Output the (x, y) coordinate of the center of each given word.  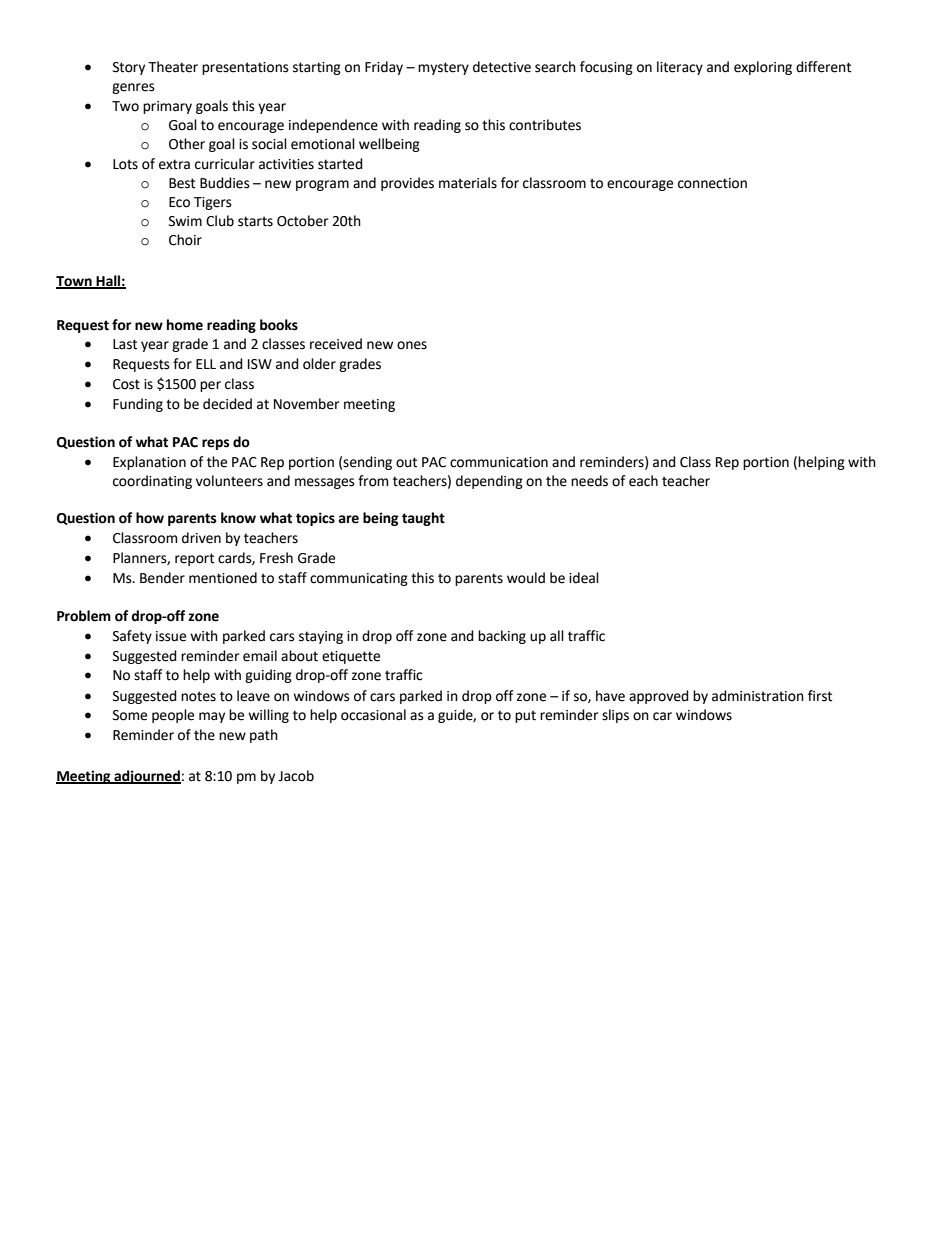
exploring (763, 68)
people (173, 716)
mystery (443, 68)
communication (499, 462)
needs (589, 481)
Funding (138, 405)
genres (133, 88)
